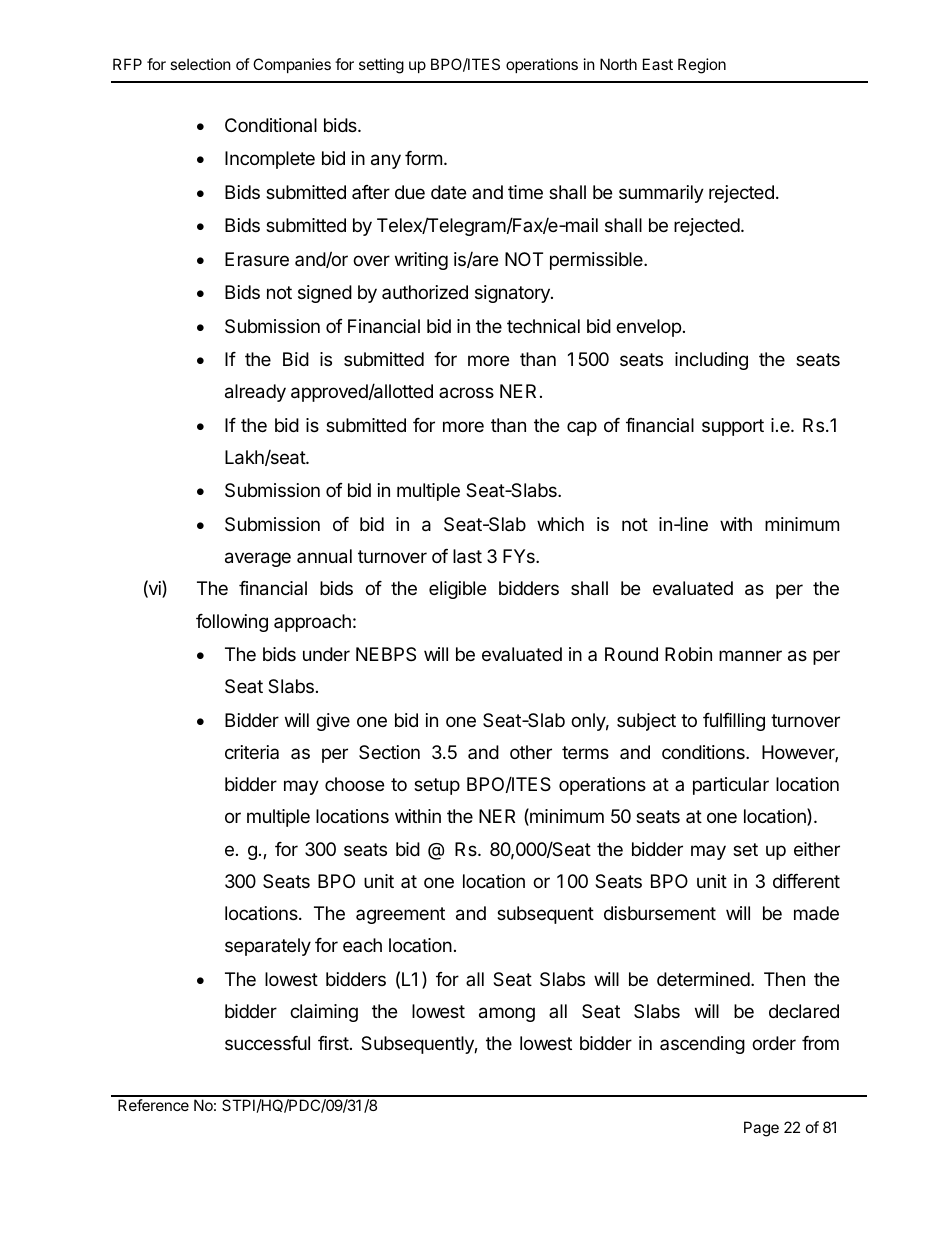 Image resolution: width=952 pixels, height=1233 pixels. What do you see at coordinates (437, 786) in the image?
I see `setup` at bounding box center [437, 786].
